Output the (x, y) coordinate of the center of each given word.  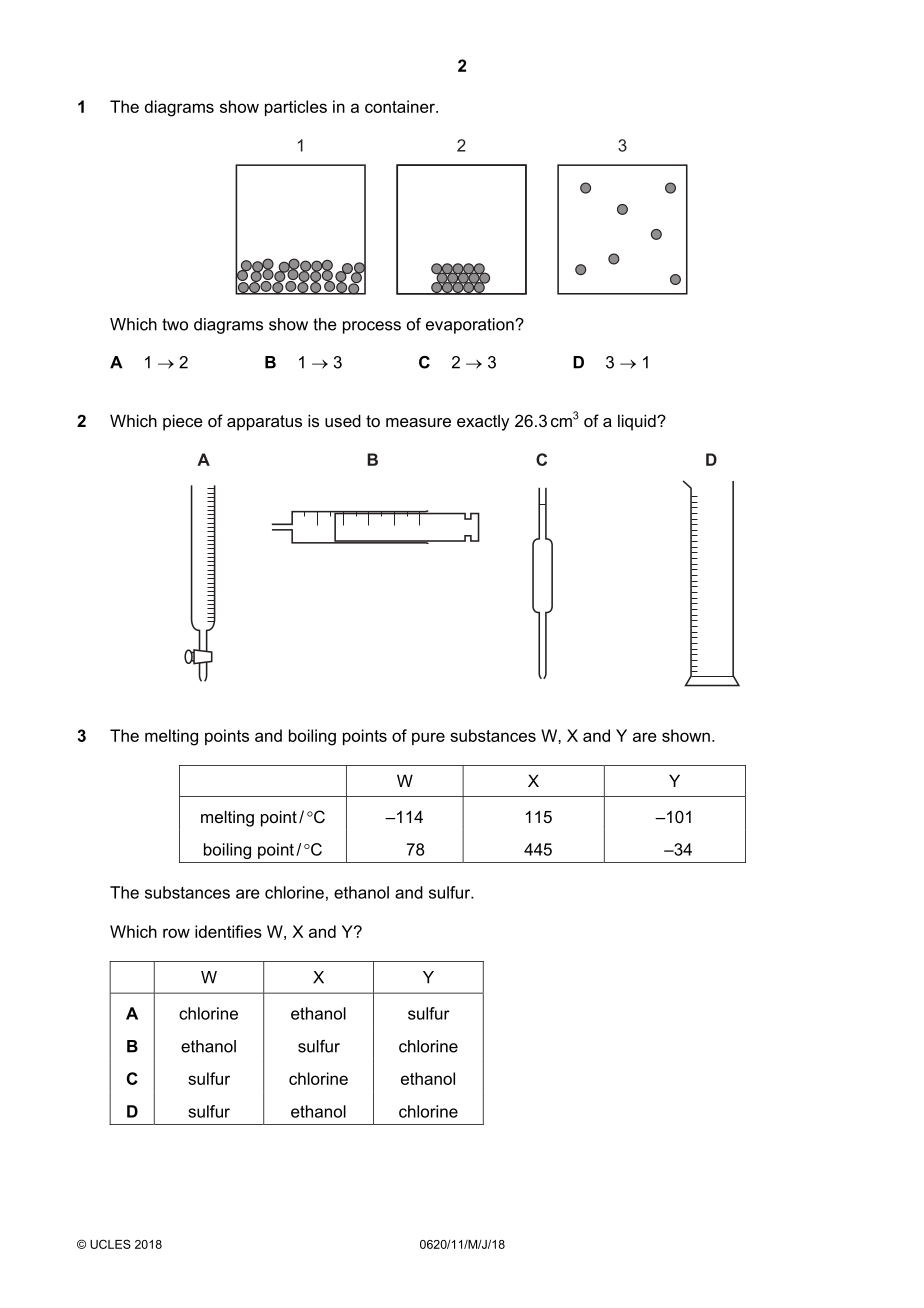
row (176, 933)
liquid (638, 422)
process (372, 327)
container (401, 106)
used (343, 420)
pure (428, 738)
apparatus (264, 423)
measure (418, 422)
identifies (228, 931)
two (175, 324)
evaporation (471, 326)
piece (183, 422)
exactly (483, 423)
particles (296, 108)
